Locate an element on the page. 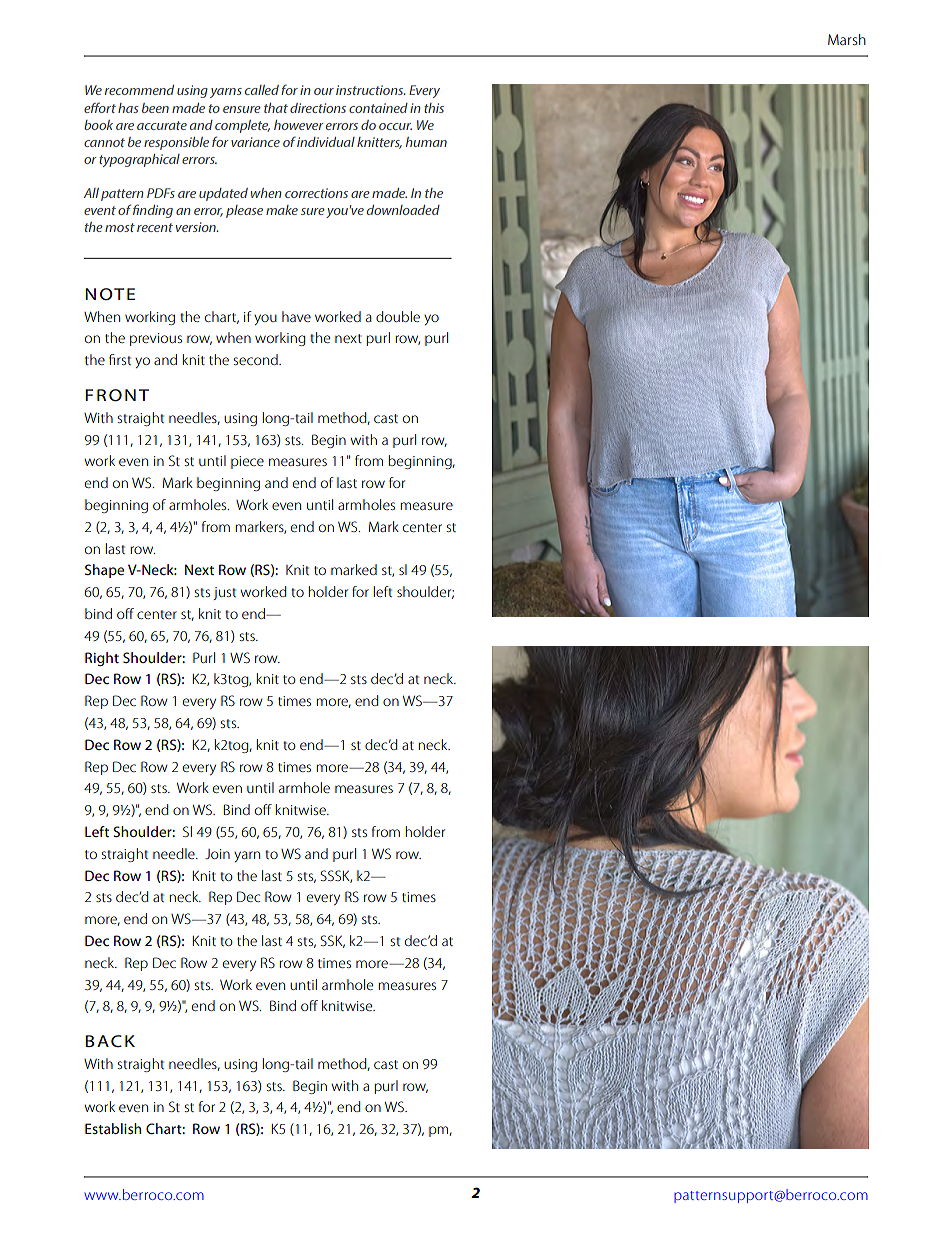 The width and height of the page is (952, 1233). Establish is located at coordinates (113, 1128).
